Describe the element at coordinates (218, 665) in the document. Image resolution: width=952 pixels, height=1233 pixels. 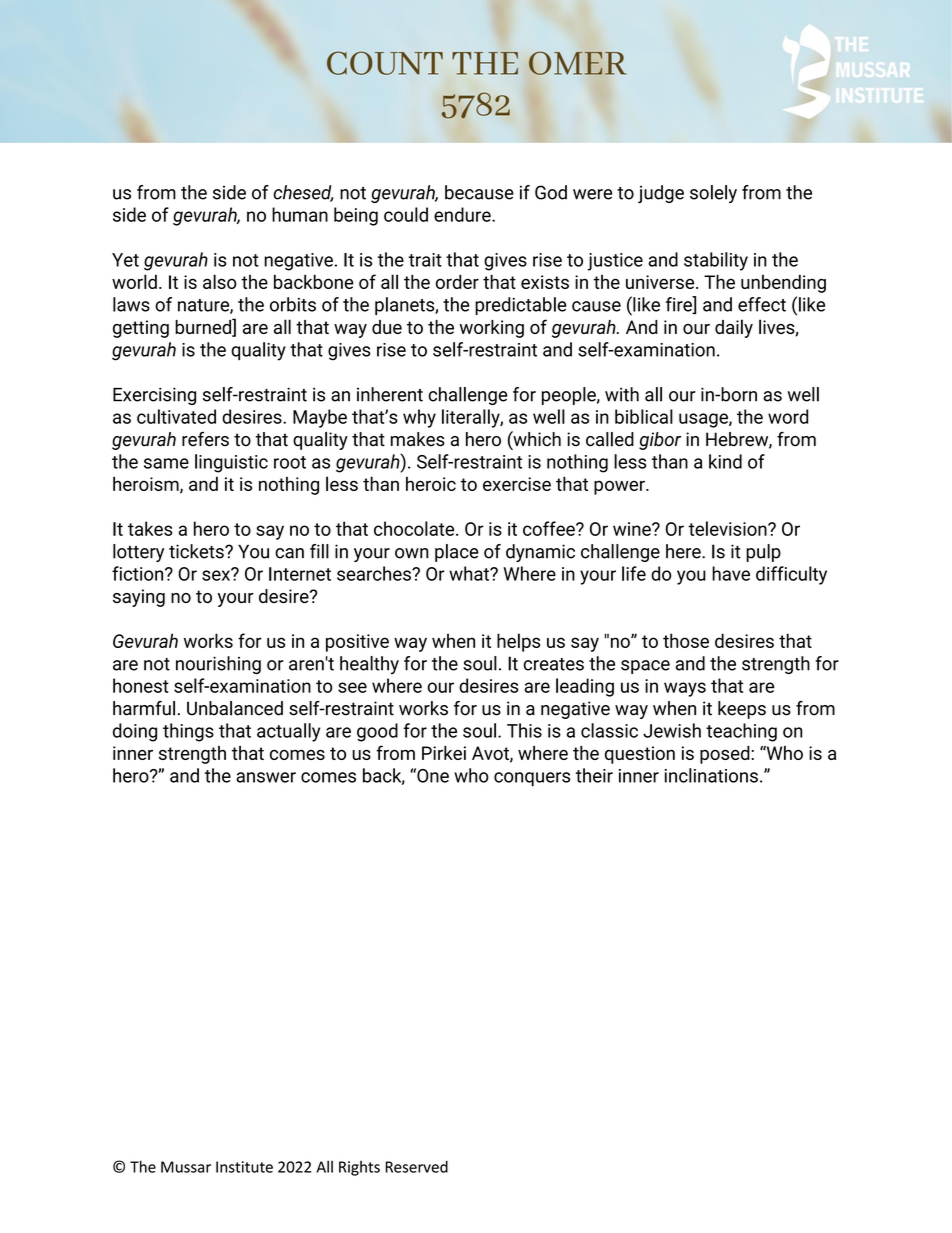
I see `nourishing` at that location.
